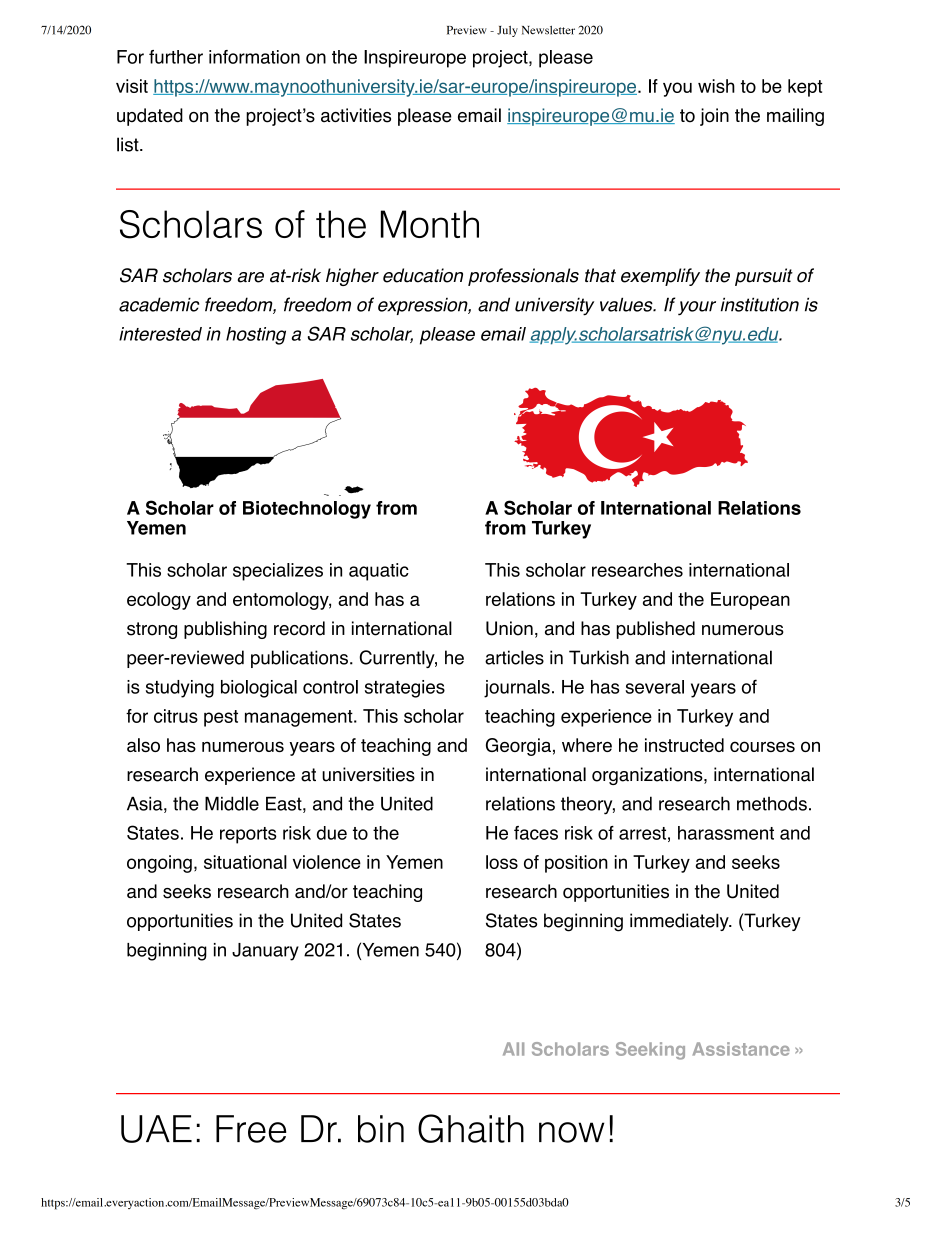  What do you see at coordinates (726, 833) in the screenshot?
I see `harassment` at bounding box center [726, 833].
